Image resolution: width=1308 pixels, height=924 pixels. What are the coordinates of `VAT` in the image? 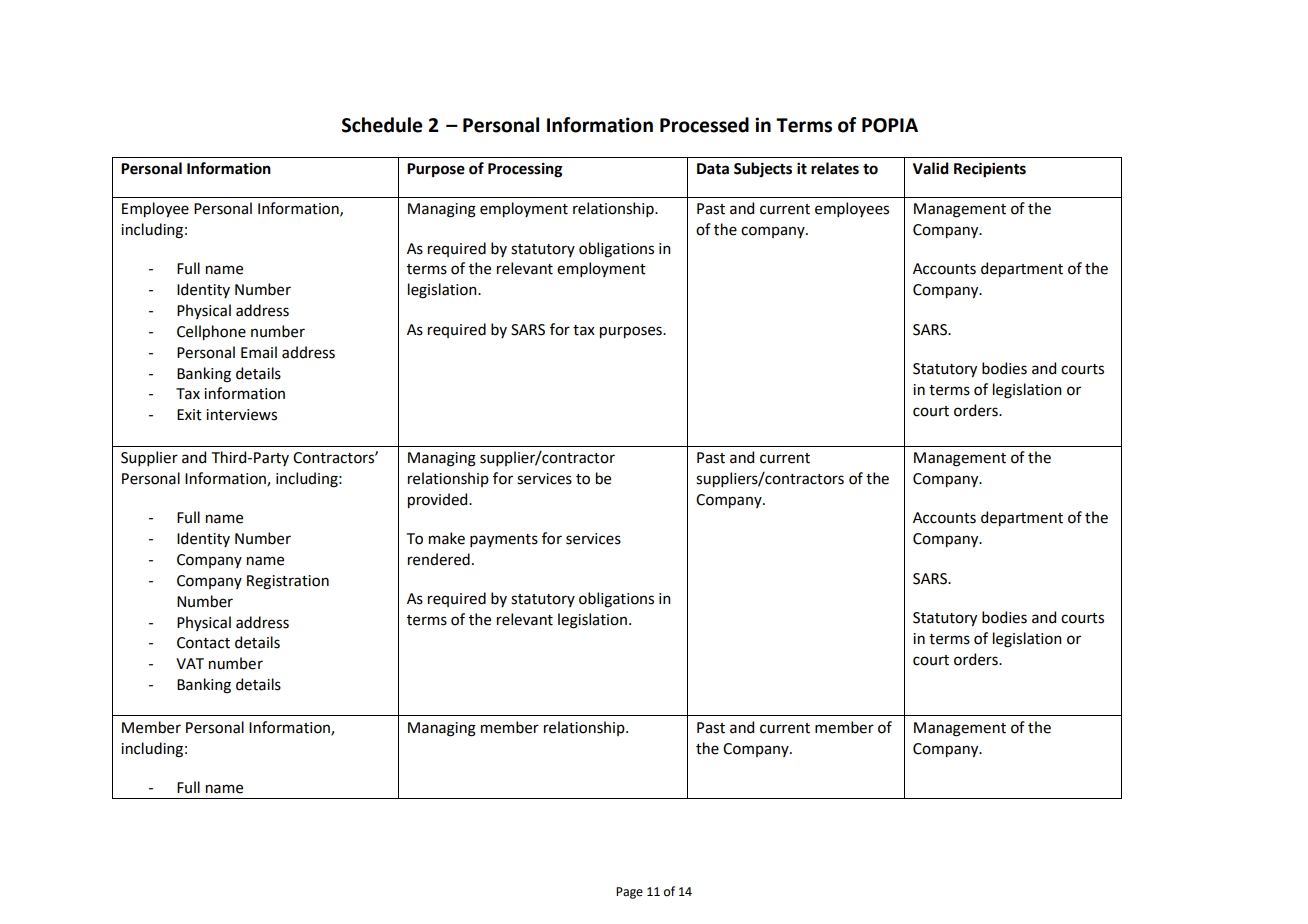 It's located at (190, 663).
